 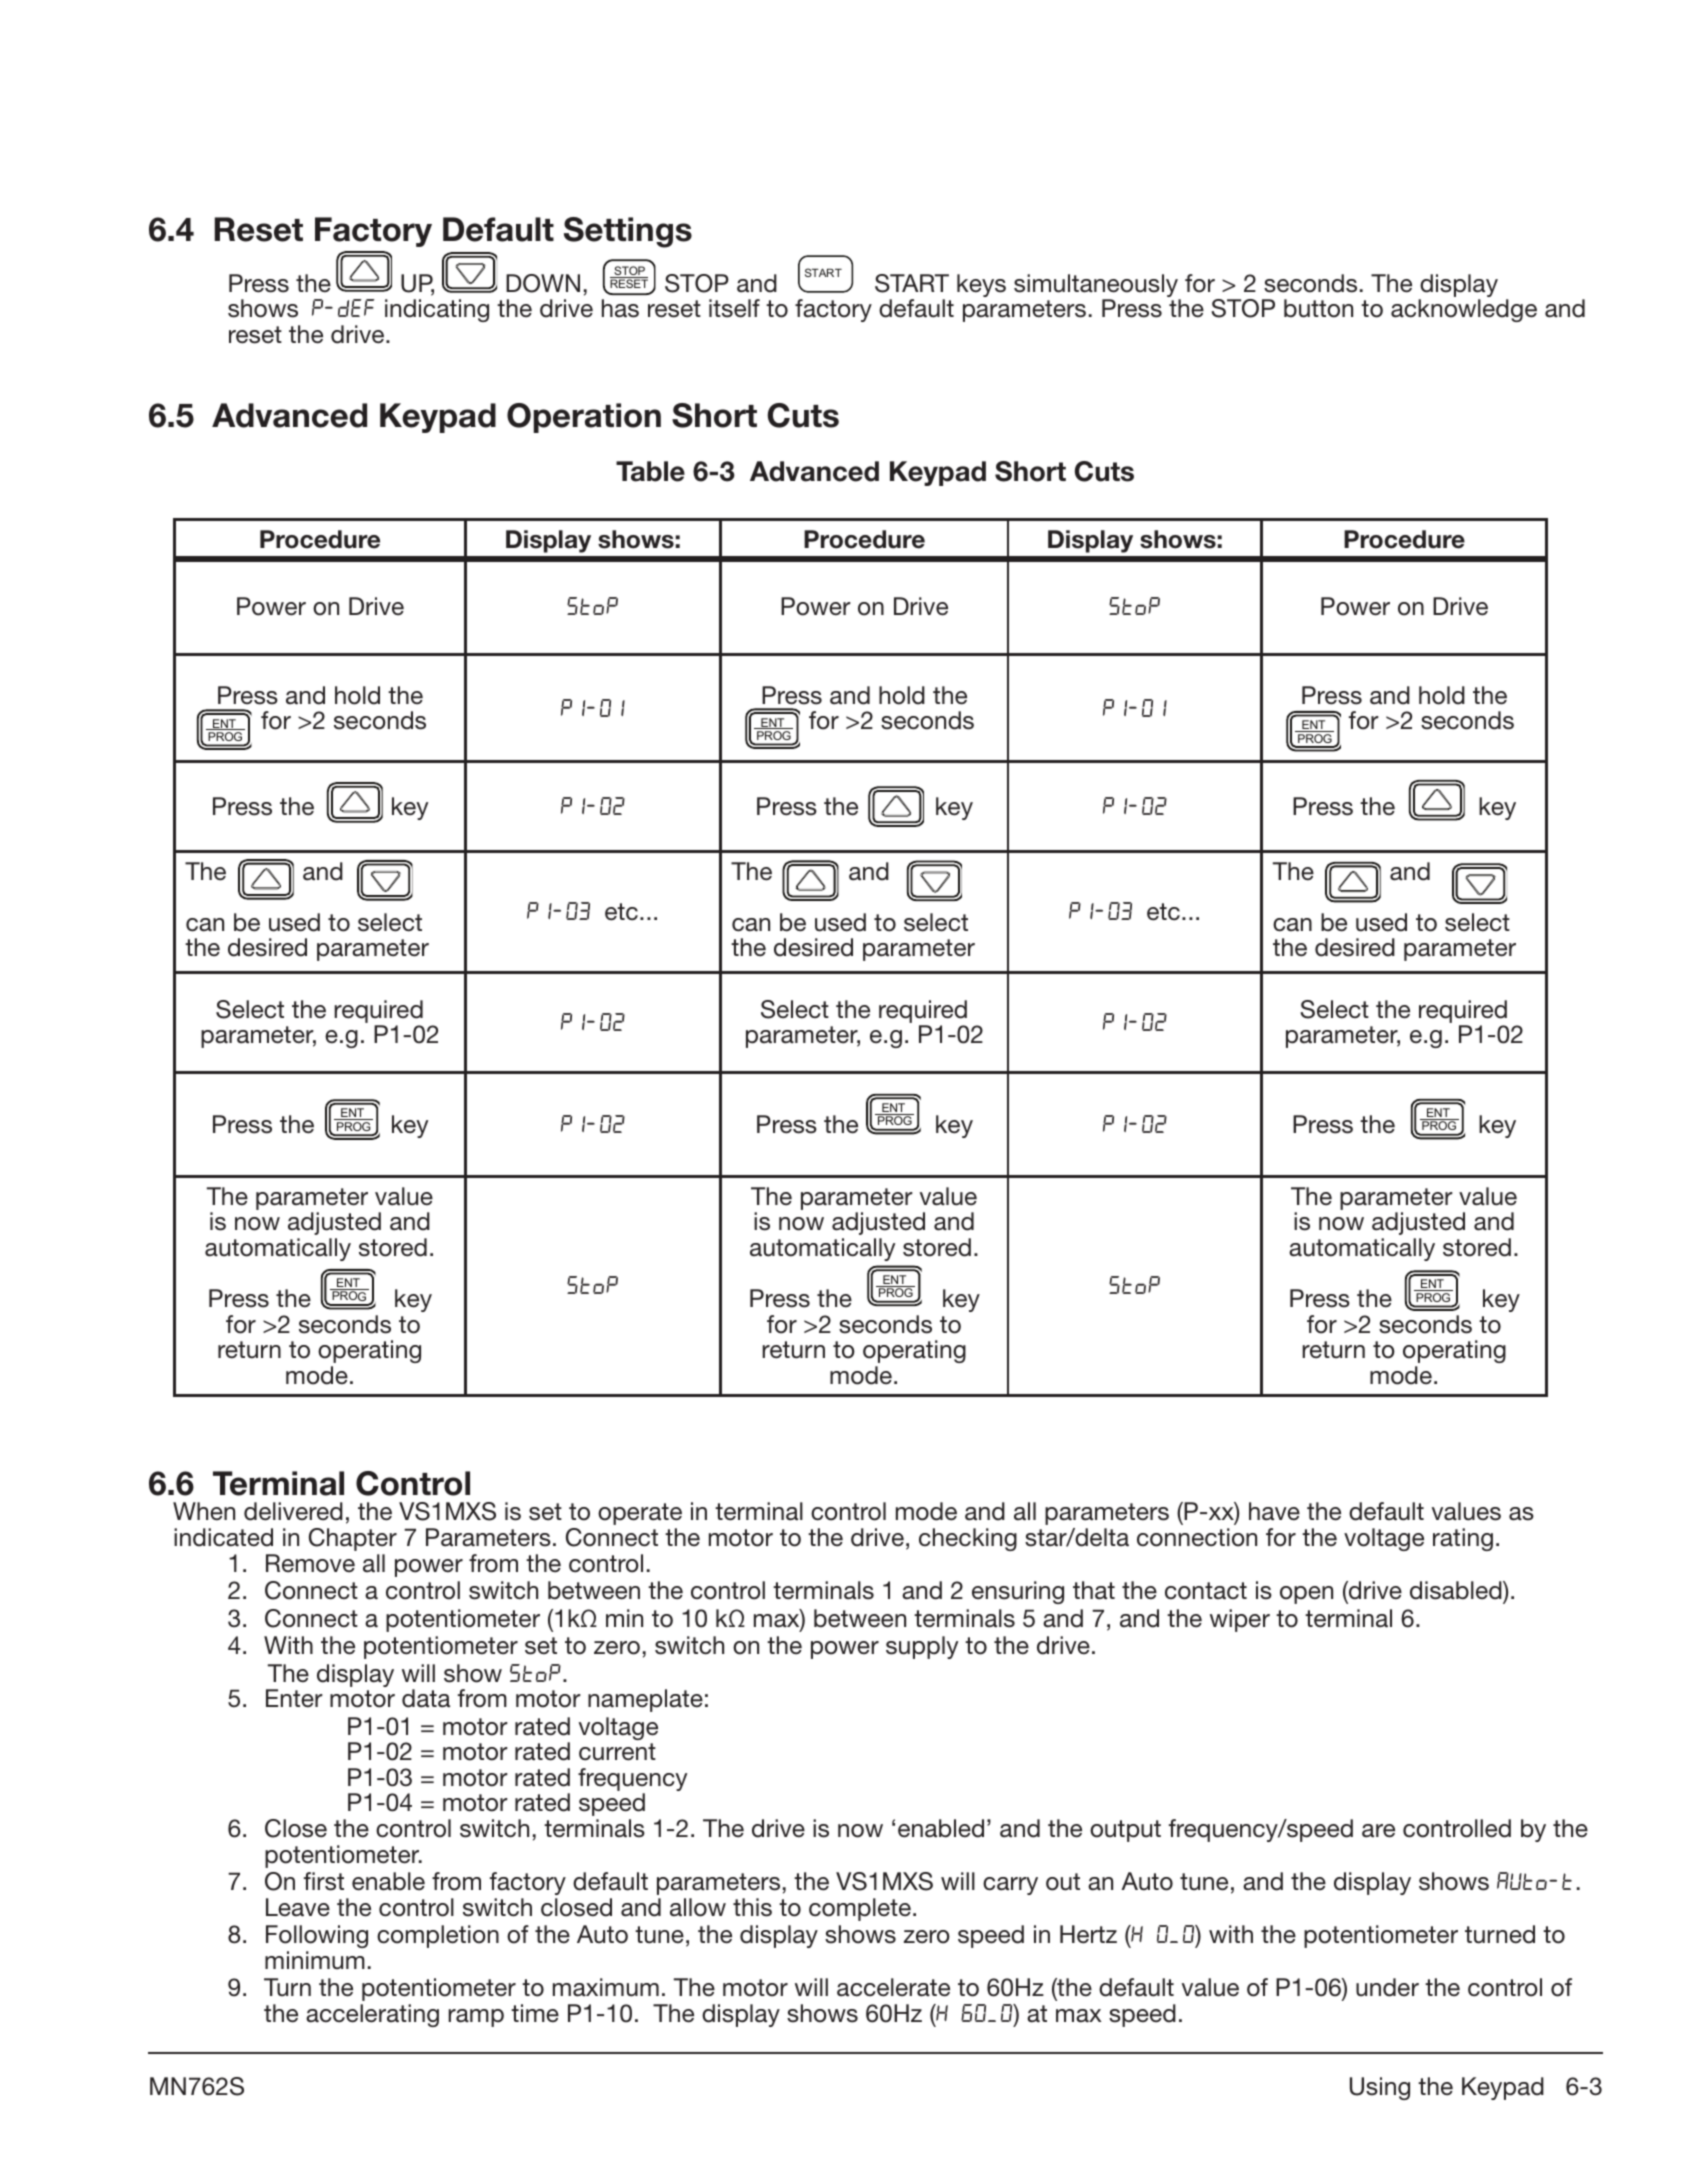 I want to click on delivered, so click(x=293, y=1511).
